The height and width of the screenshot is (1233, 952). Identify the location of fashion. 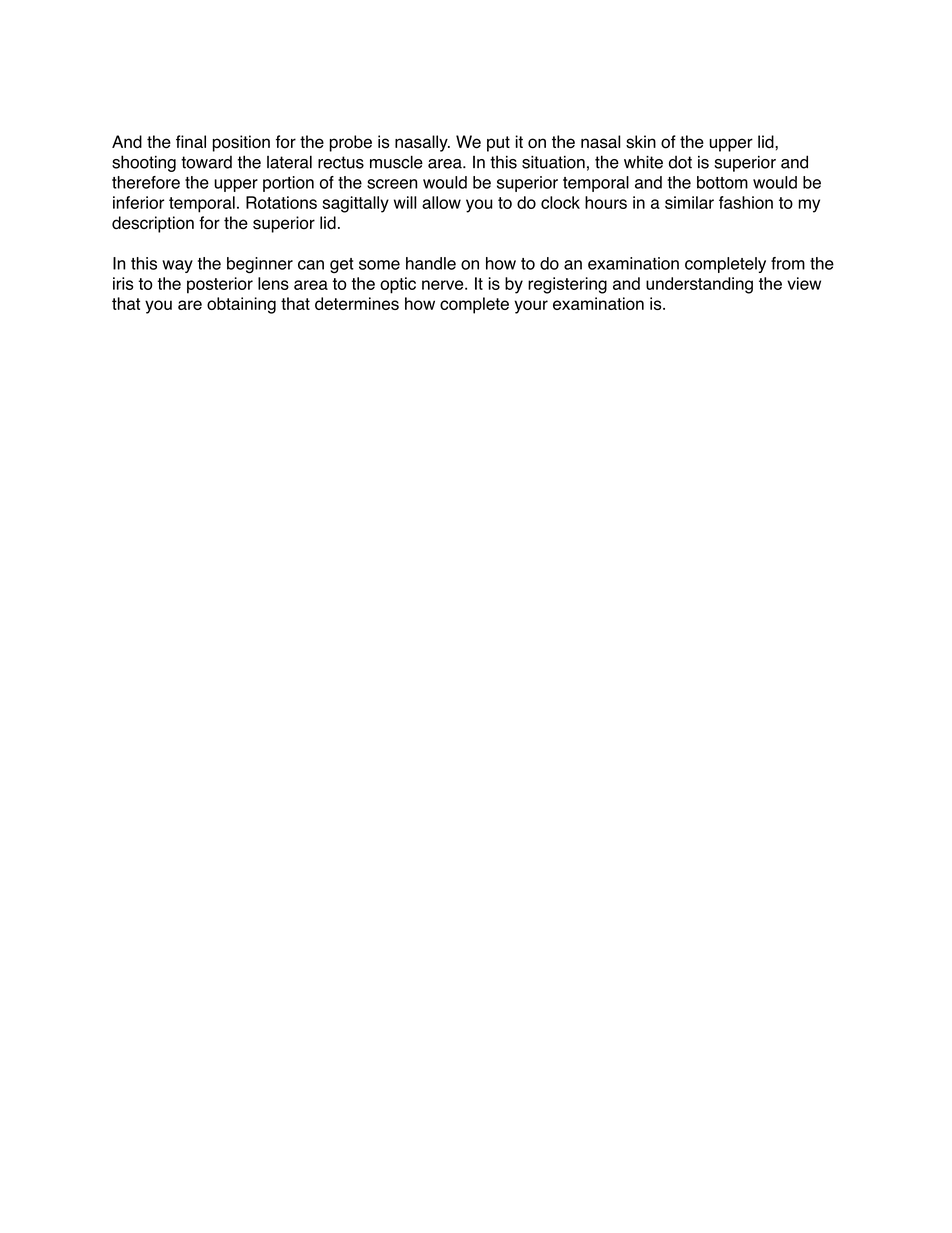
(746, 202).
